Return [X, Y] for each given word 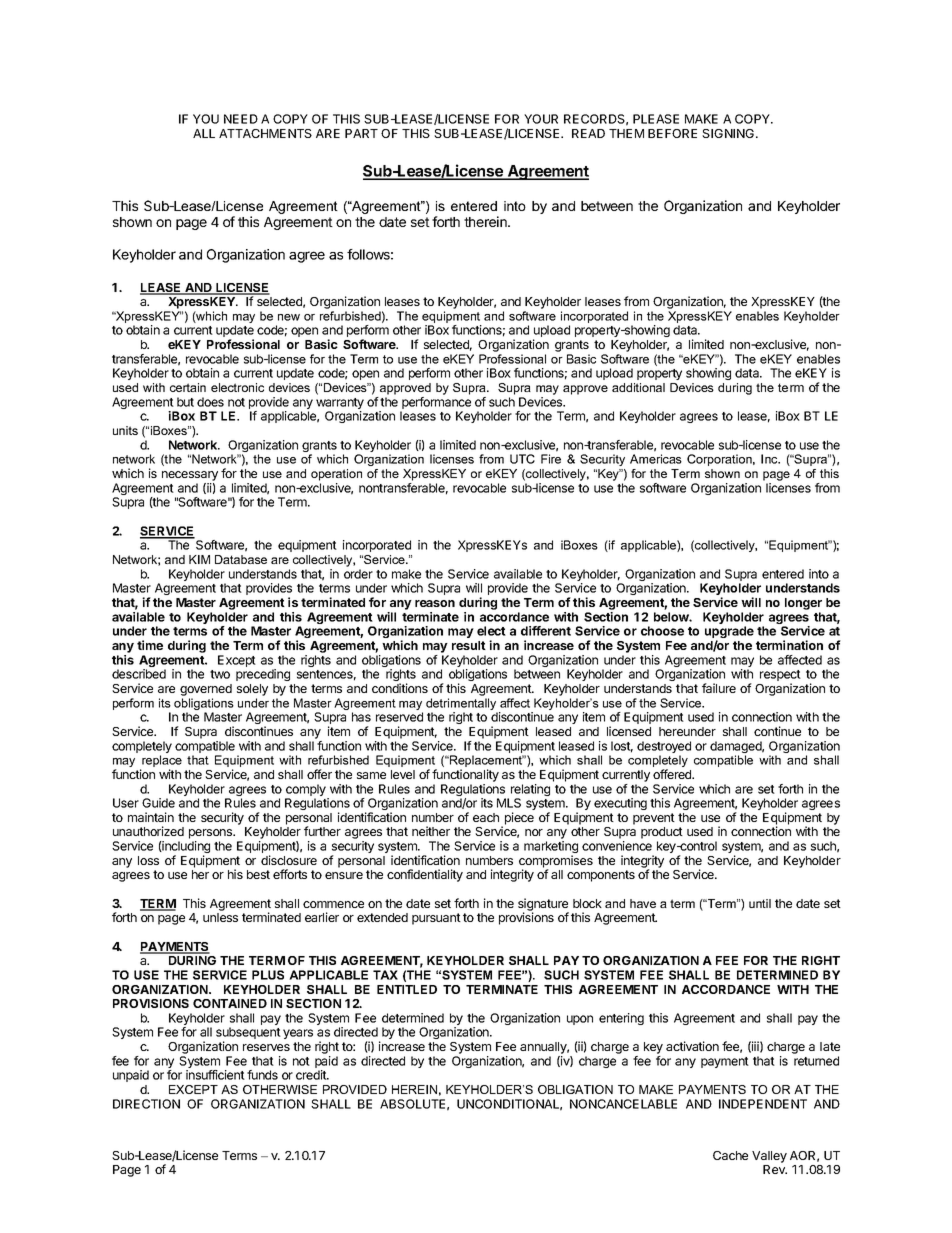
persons [211, 835]
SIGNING [729, 133]
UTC [522, 459]
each [486, 817]
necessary [190, 476]
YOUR [541, 119]
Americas [656, 459]
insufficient [215, 1075]
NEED [241, 119]
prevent [654, 819]
